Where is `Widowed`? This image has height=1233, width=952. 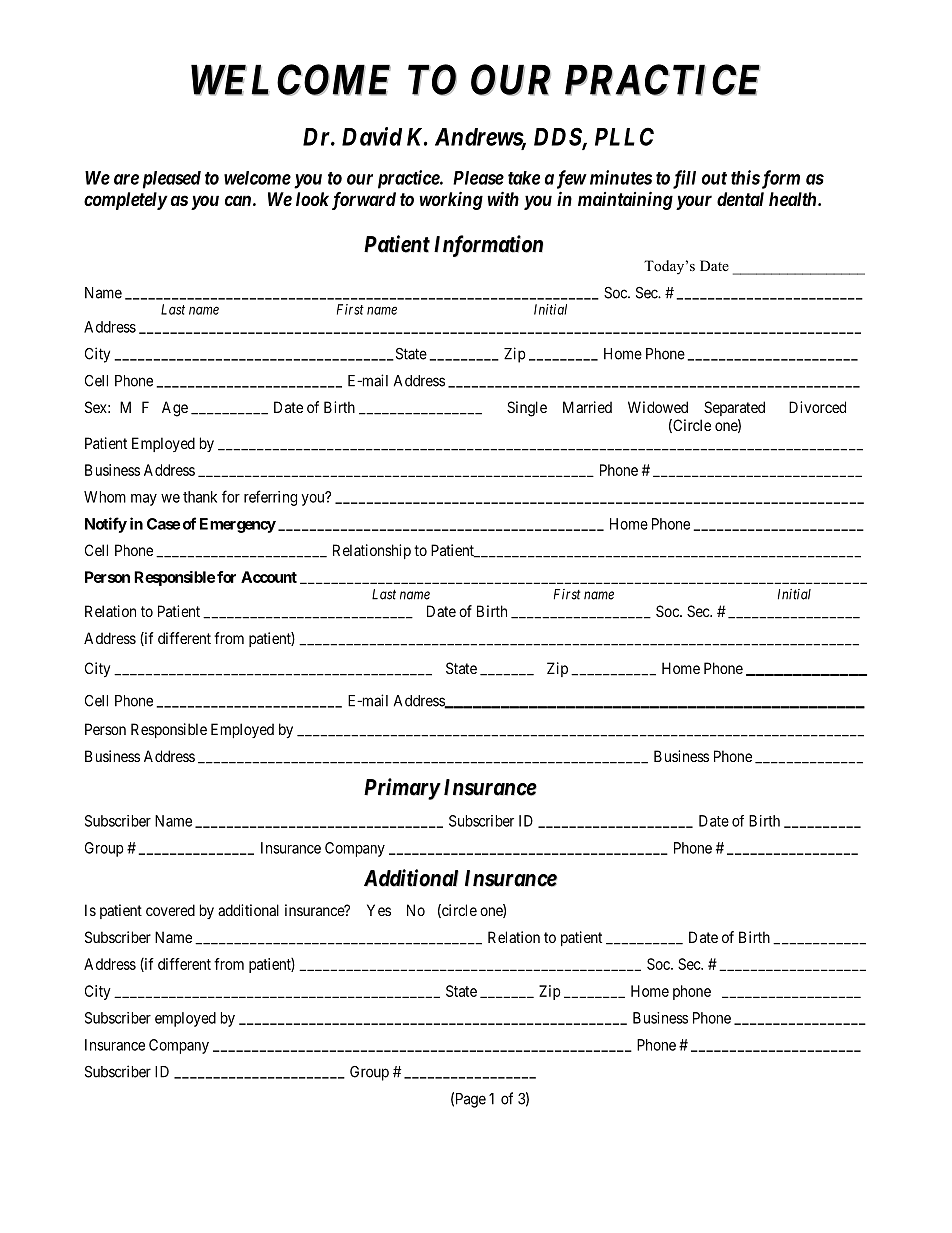 Widowed is located at coordinates (658, 407).
